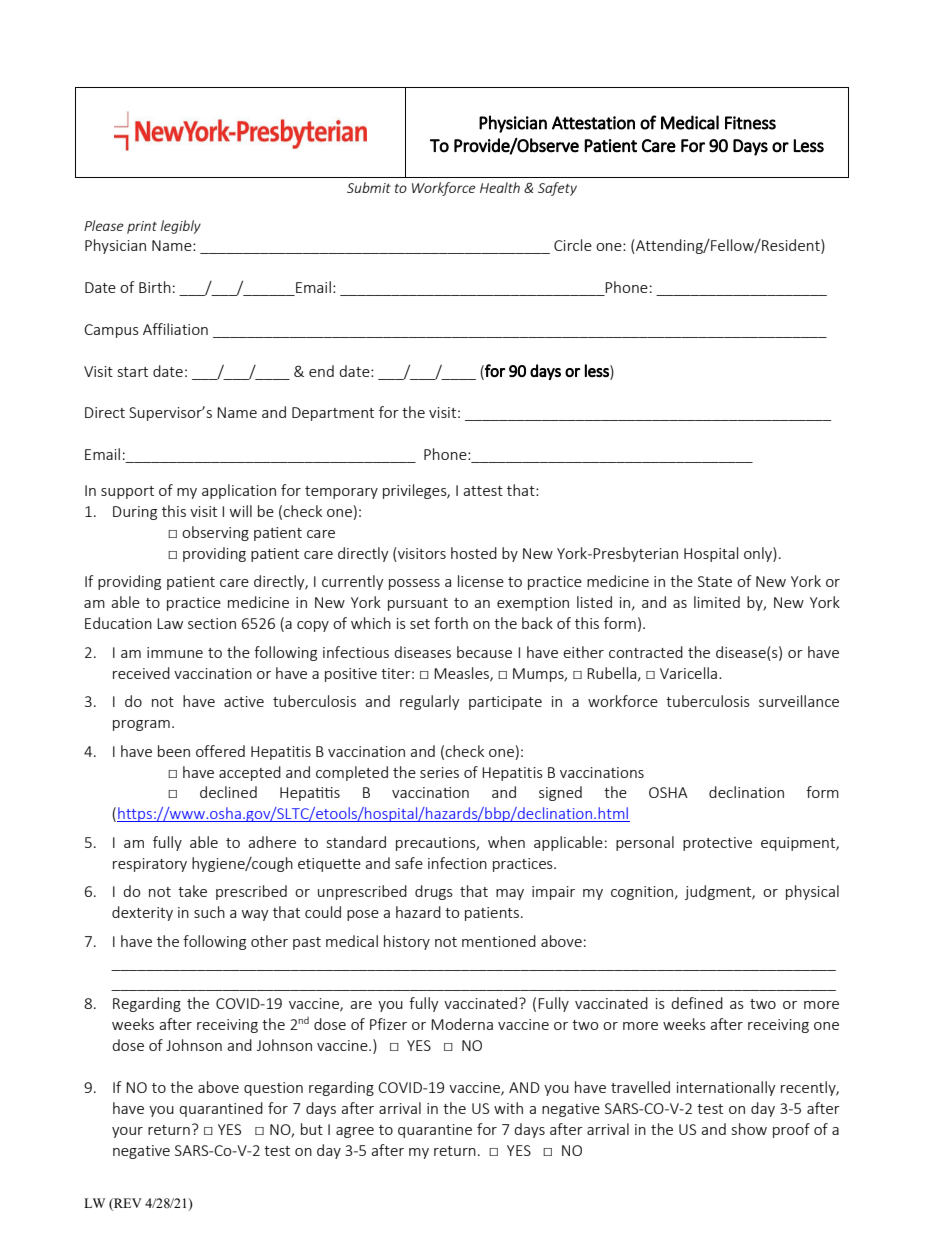 This page has width=952, height=1233. I want to click on Health, so click(500, 187).
